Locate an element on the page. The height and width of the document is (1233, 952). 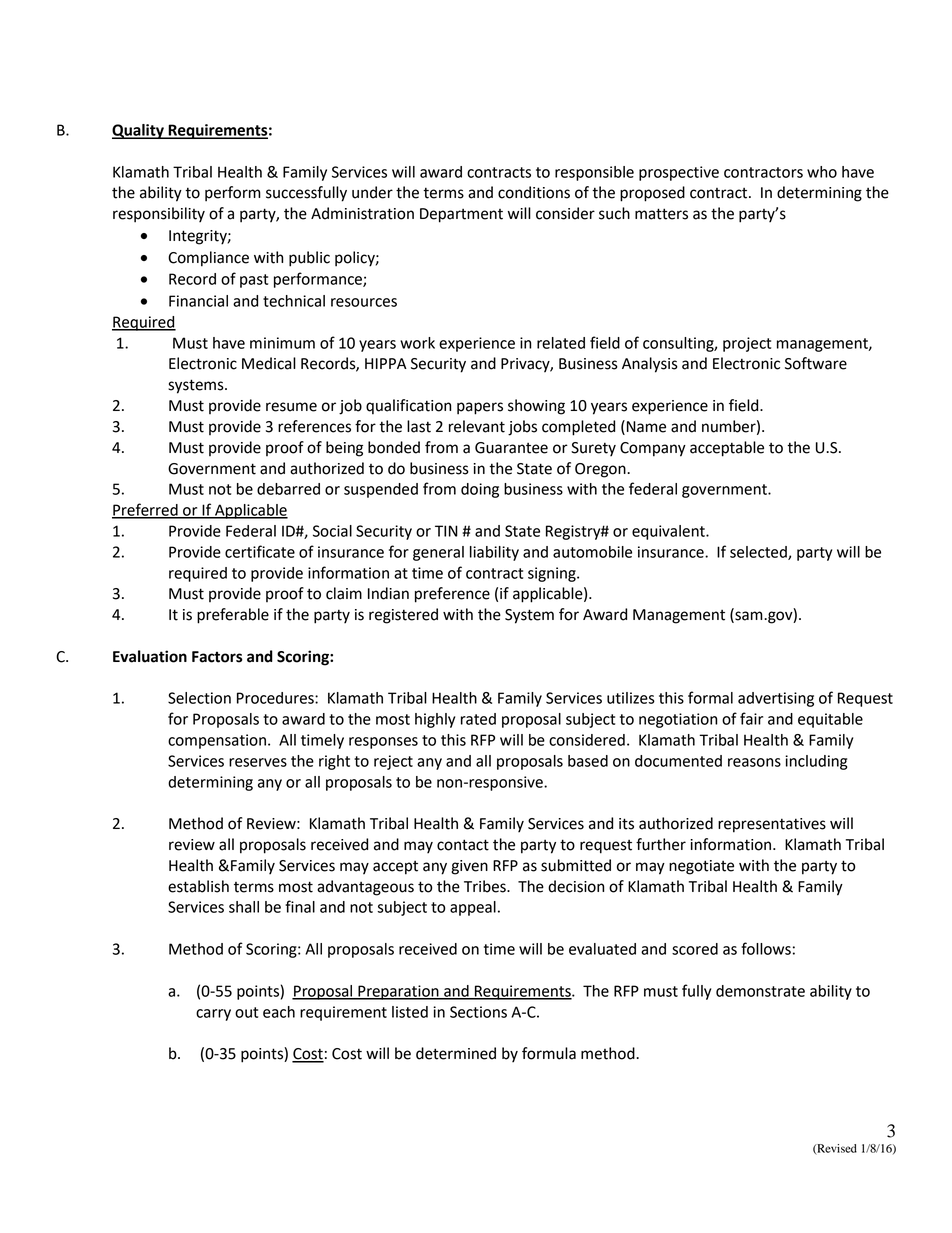
Sections is located at coordinates (478, 1012).
